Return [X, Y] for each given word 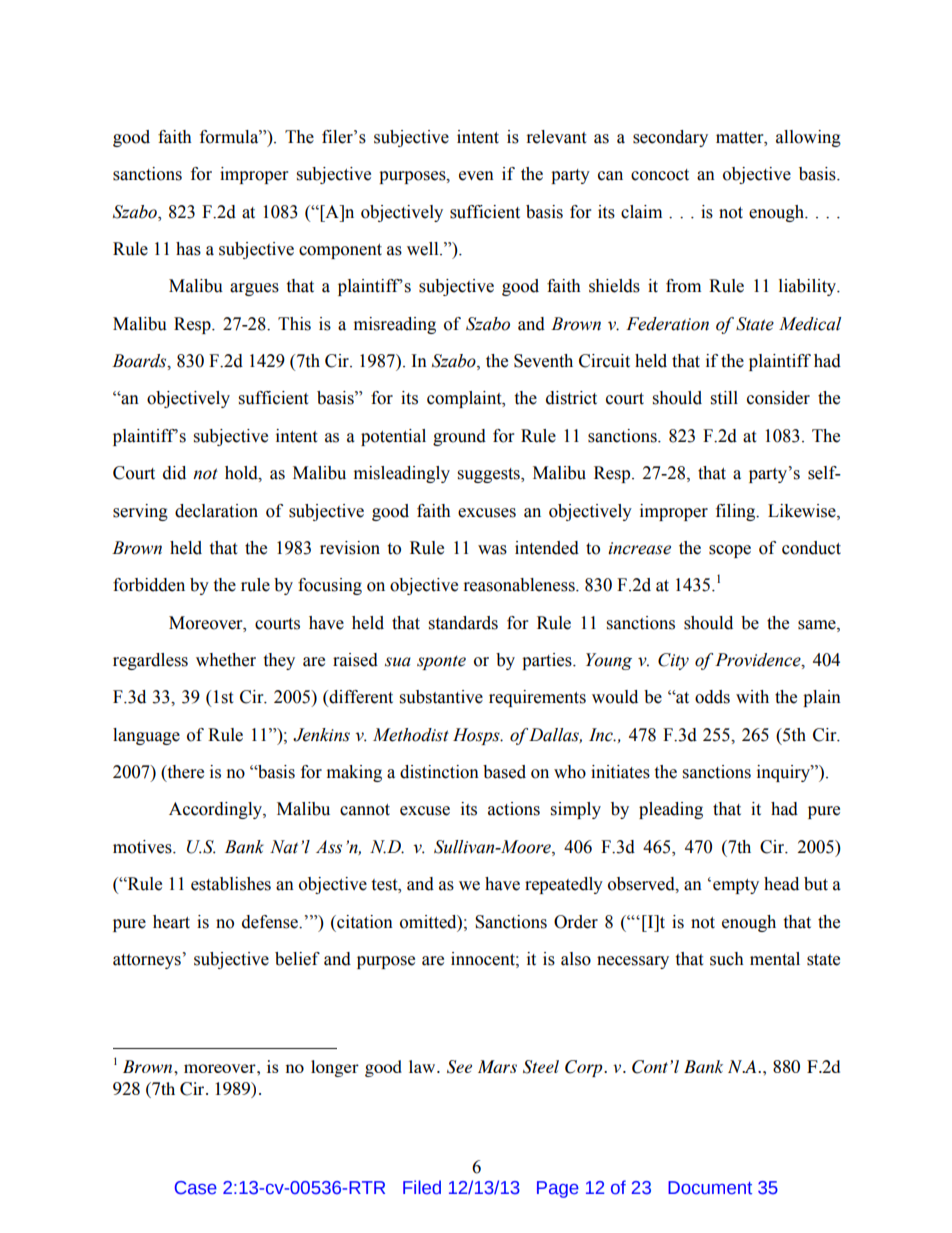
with [752, 697]
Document [710, 1188]
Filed [422, 1187]
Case [196, 1188]
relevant [556, 137]
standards [463, 623]
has [188, 249]
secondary [670, 138]
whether [226, 660]
